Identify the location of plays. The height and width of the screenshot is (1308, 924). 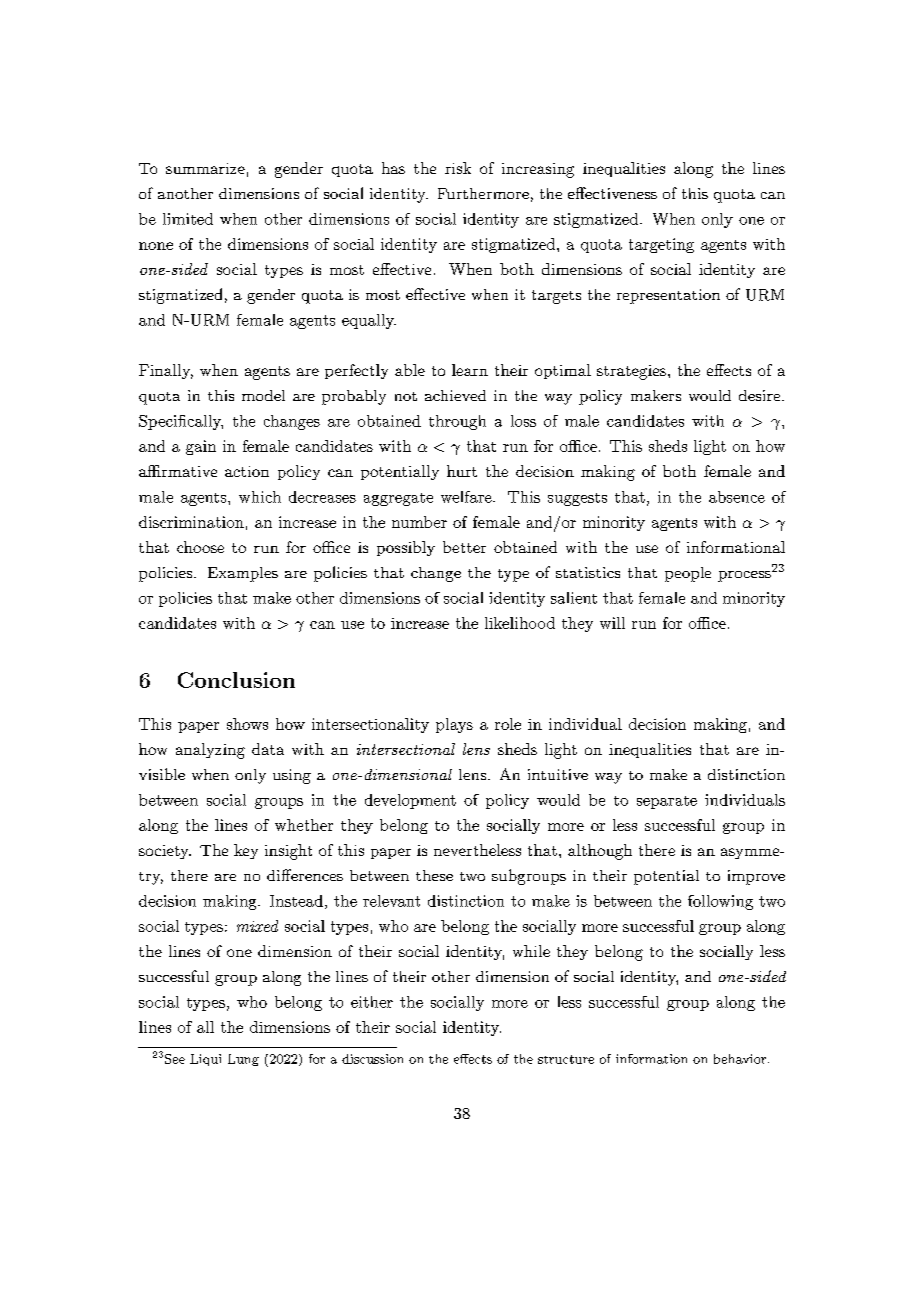
(454, 725).
